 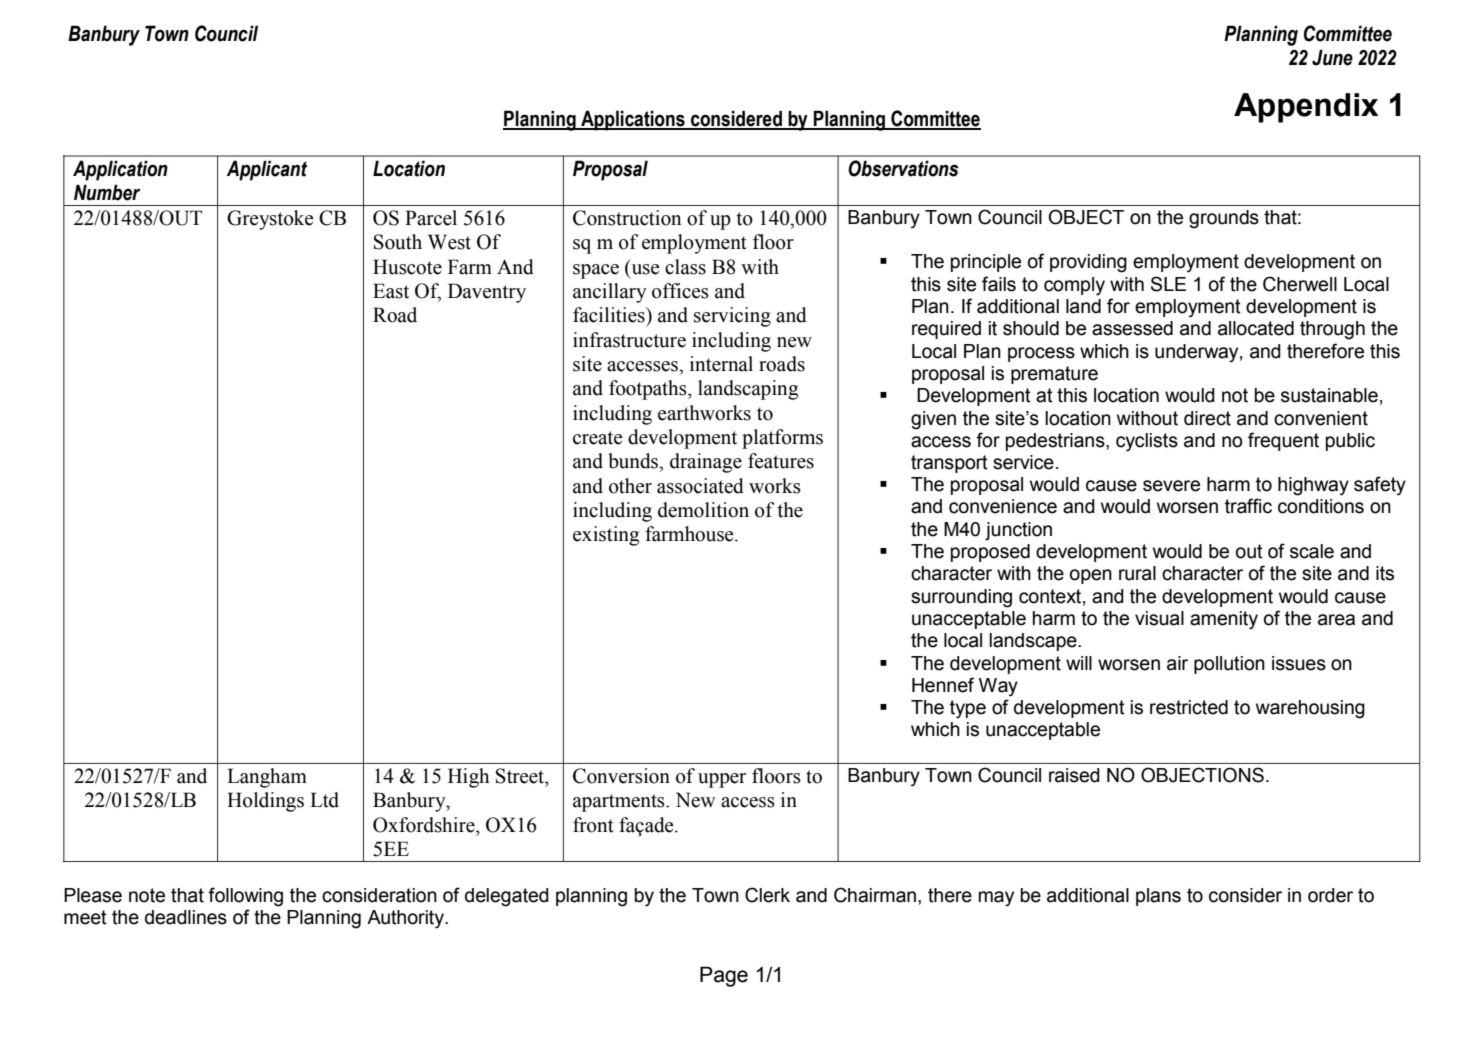 What do you see at coordinates (1306, 108) in the image?
I see `Appendix` at bounding box center [1306, 108].
